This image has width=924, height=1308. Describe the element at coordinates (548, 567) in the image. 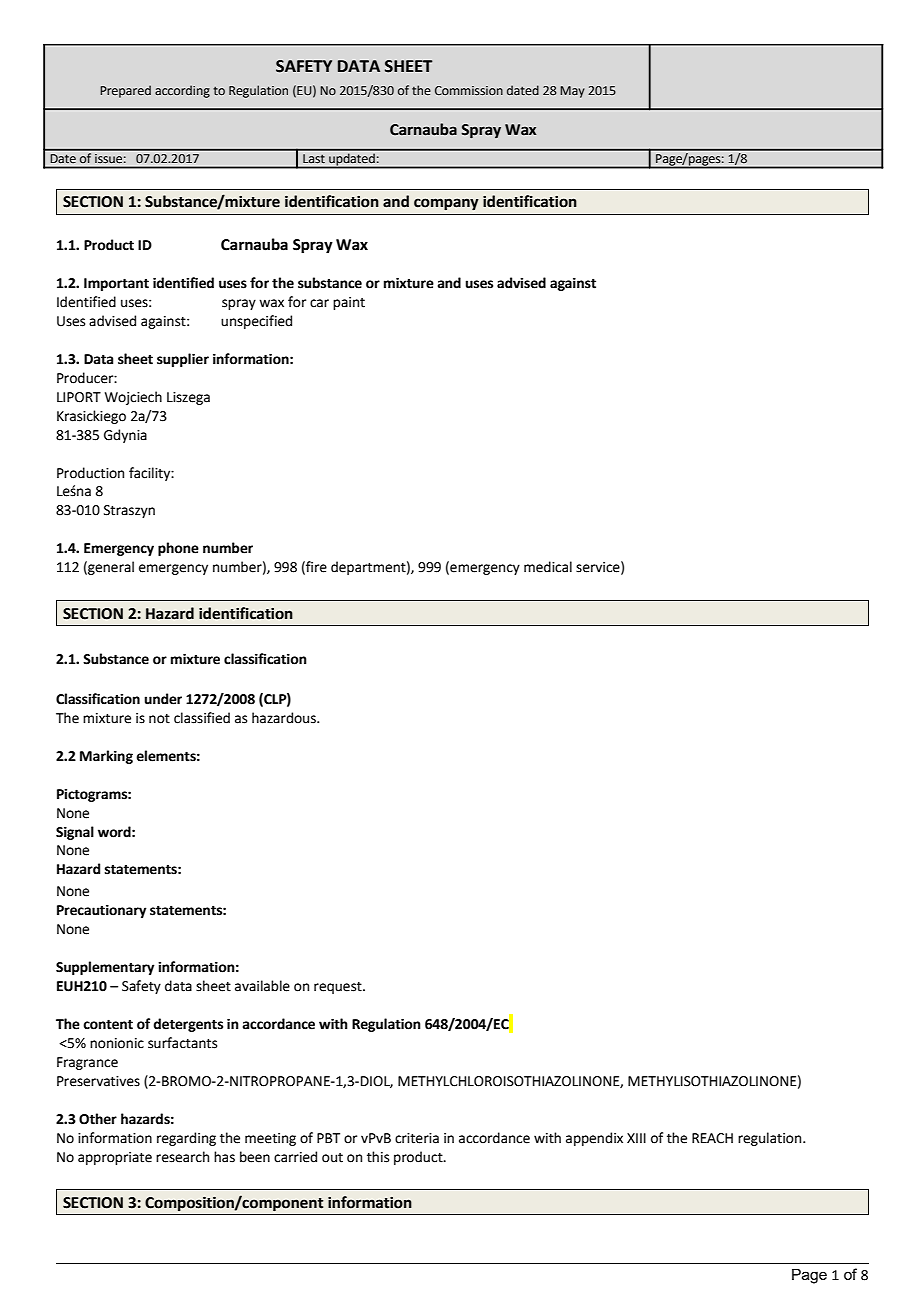

I see `medical` at that location.
